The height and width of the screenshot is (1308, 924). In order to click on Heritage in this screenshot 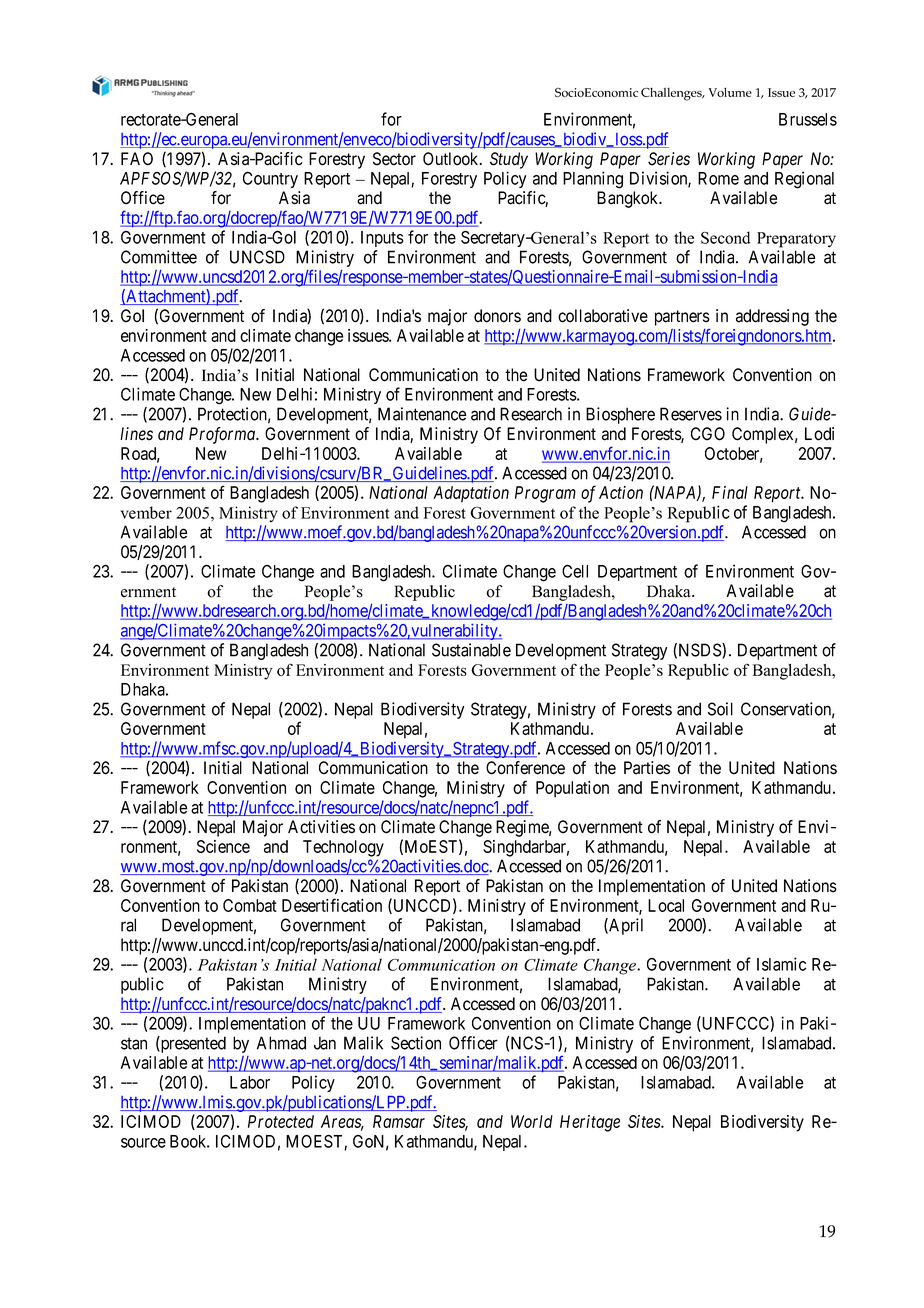, I will do `click(590, 1123)`.
